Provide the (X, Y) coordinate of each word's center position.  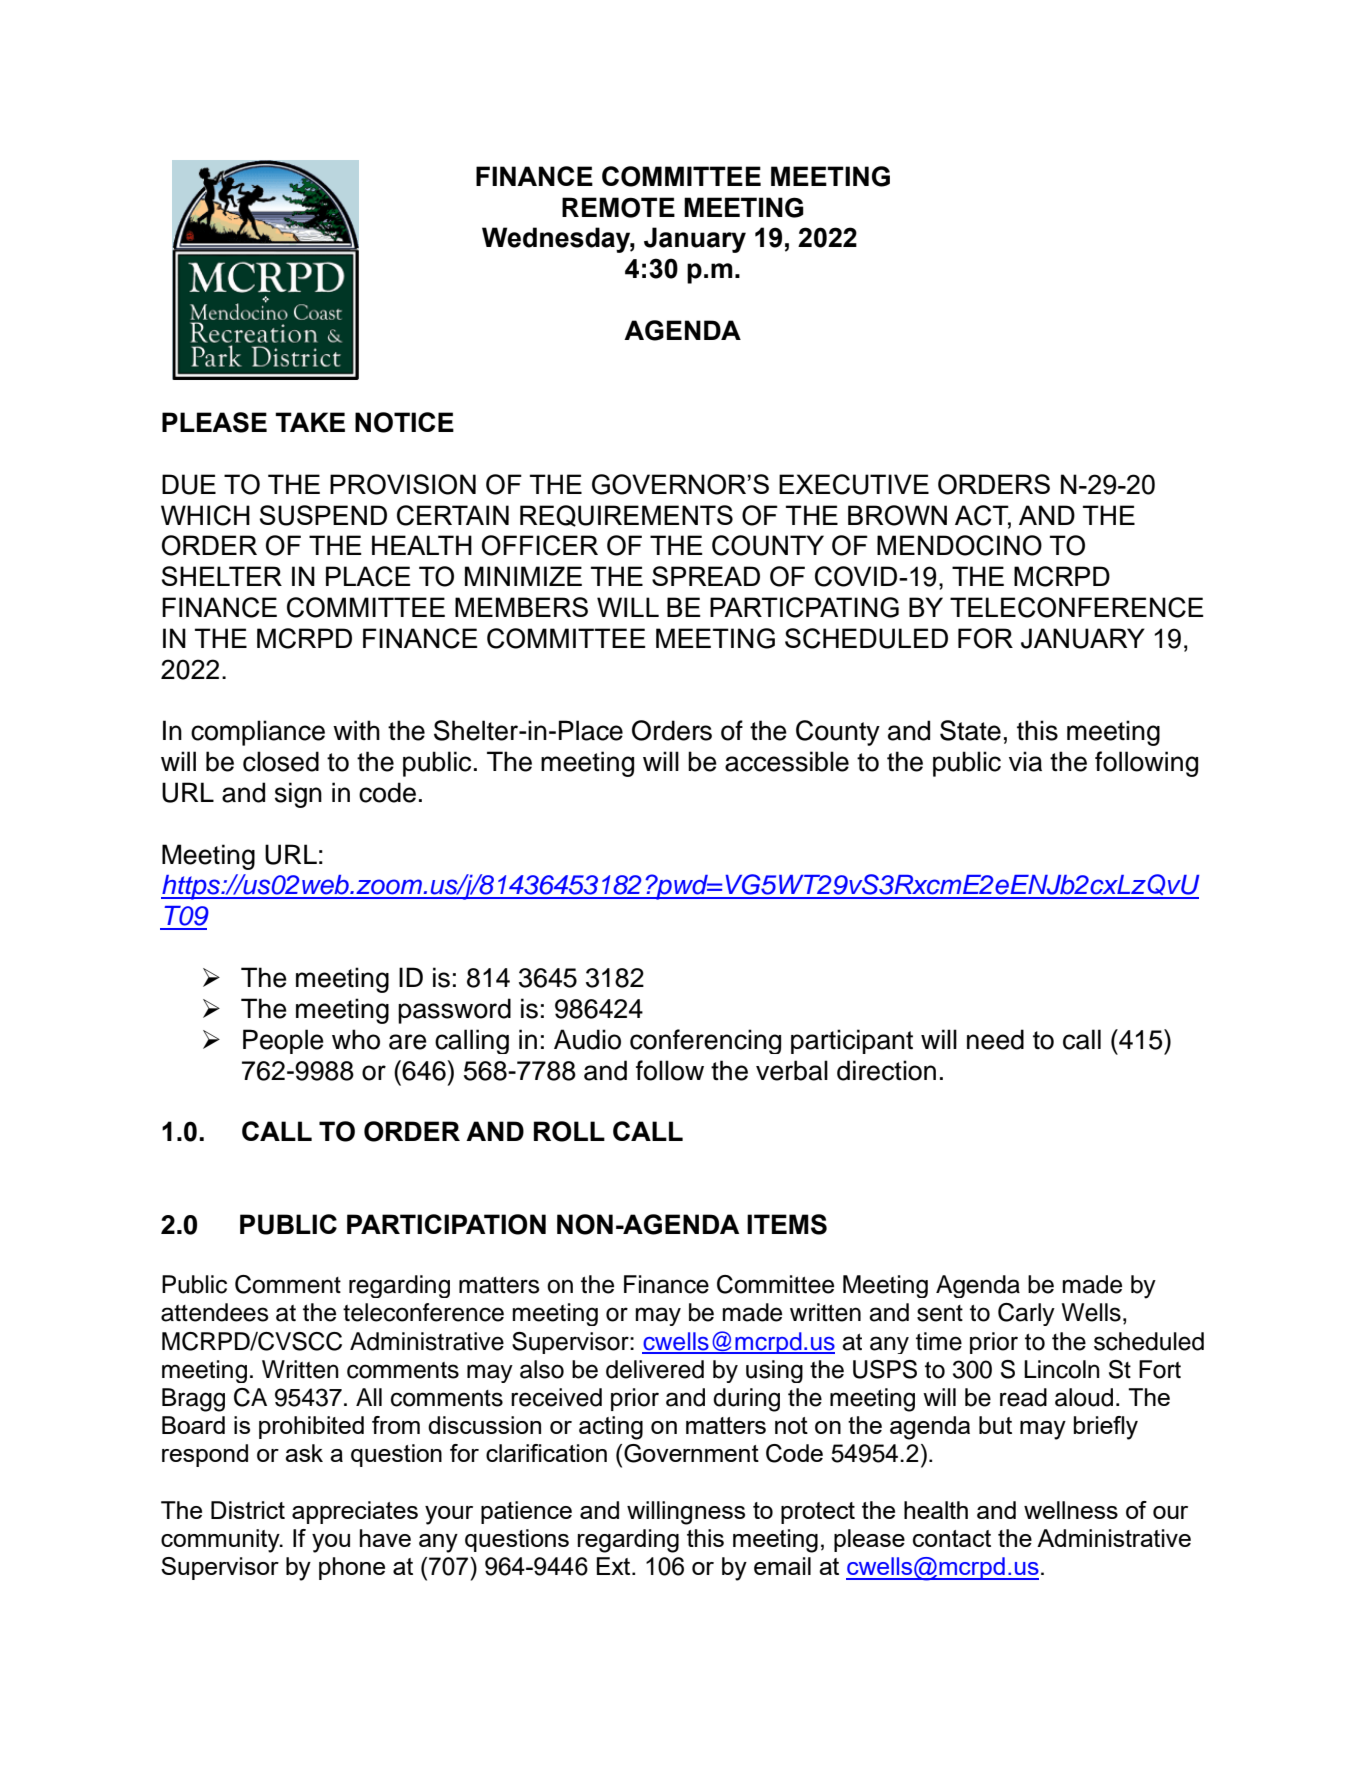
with (356, 730)
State (970, 730)
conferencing (705, 1041)
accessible (787, 761)
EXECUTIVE (854, 484)
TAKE (310, 422)
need (995, 1039)
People (283, 1041)
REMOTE (618, 207)
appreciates (355, 1512)
